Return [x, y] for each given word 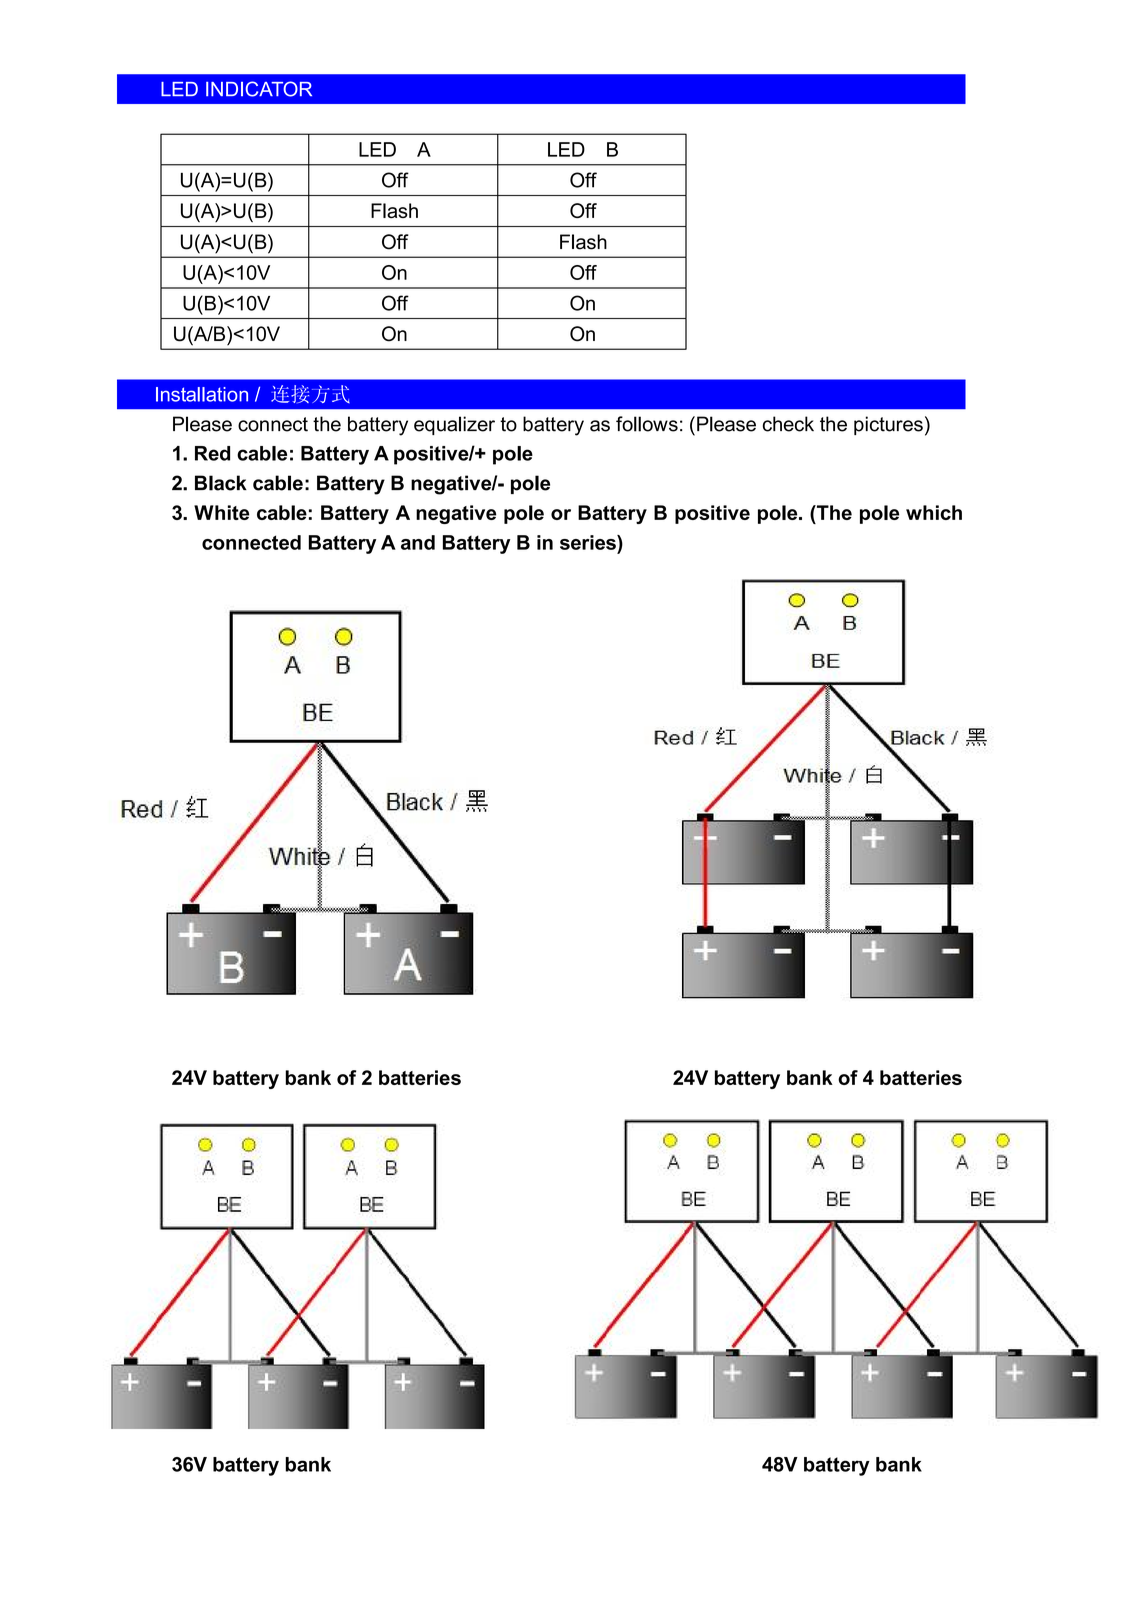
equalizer [454, 425]
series [589, 542]
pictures [888, 425]
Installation [202, 394]
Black [221, 483]
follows [647, 424]
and [418, 542]
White [221, 512]
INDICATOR [259, 89]
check [788, 424]
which [934, 512]
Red [212, 453]
